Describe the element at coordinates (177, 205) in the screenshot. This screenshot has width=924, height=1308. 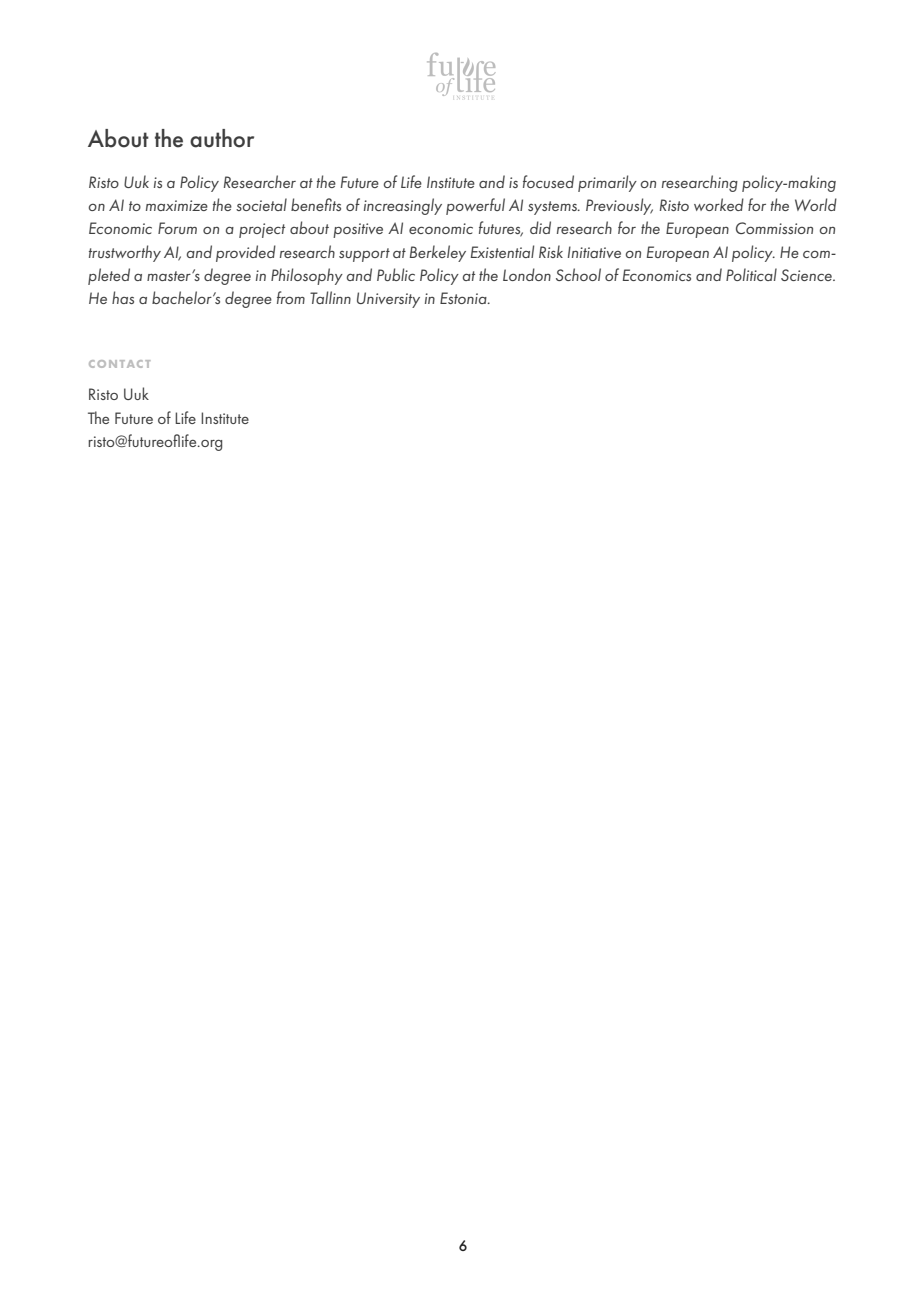
I see `maximize` at that location.
